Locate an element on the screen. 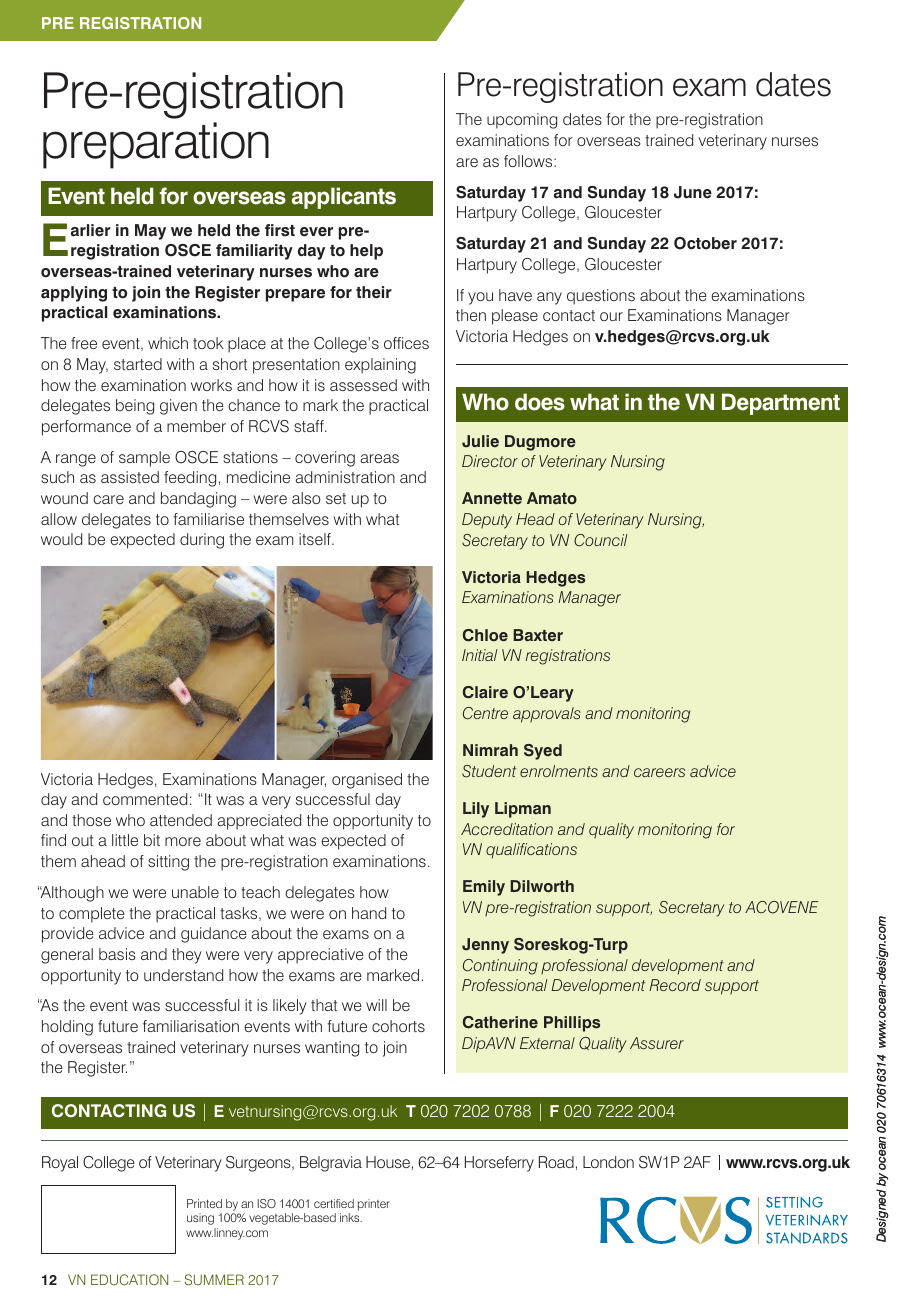  Department is located at coordinates (781, 404).
